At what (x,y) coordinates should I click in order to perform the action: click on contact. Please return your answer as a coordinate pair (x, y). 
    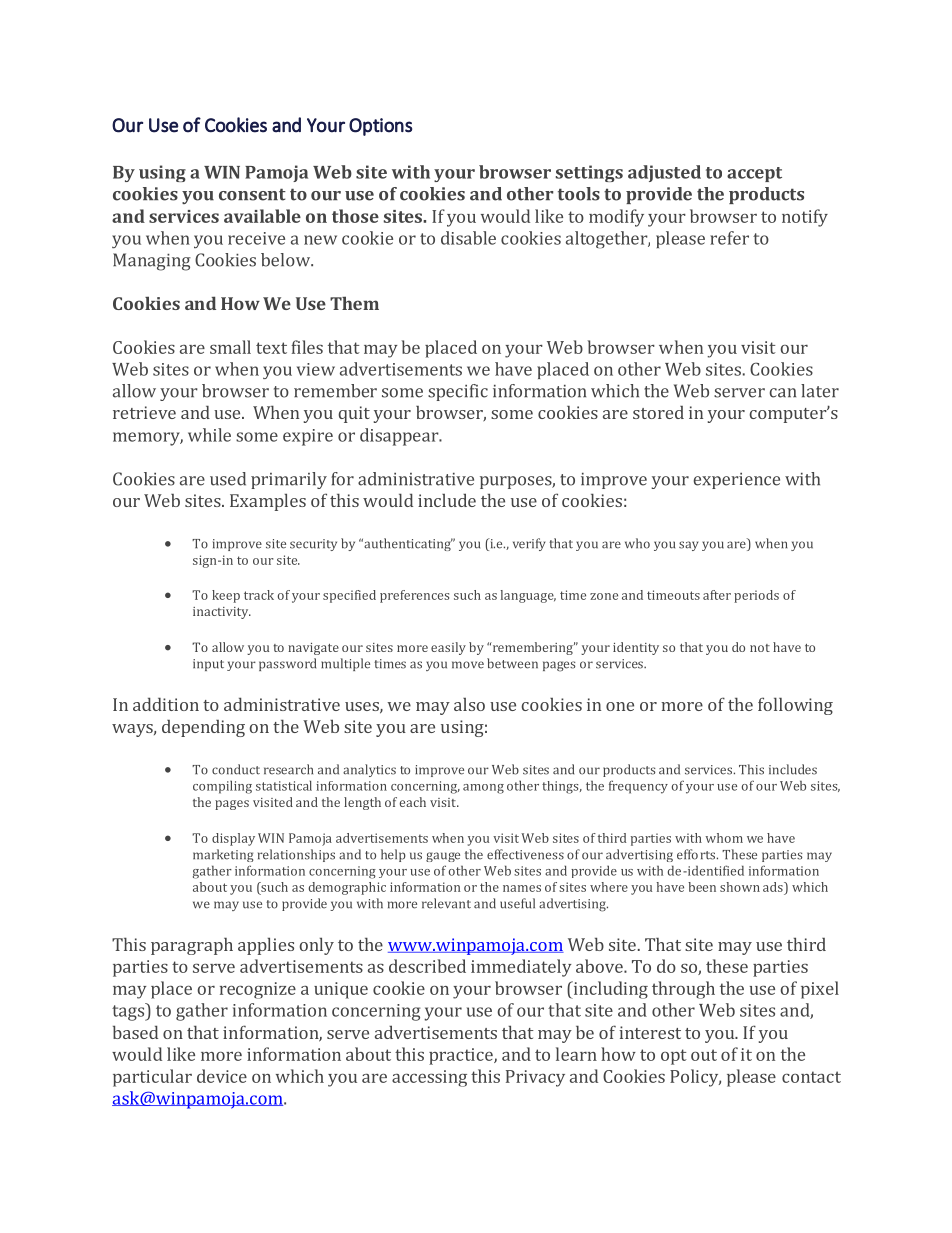
    Looking at the image, I should click on (811, 1077).
